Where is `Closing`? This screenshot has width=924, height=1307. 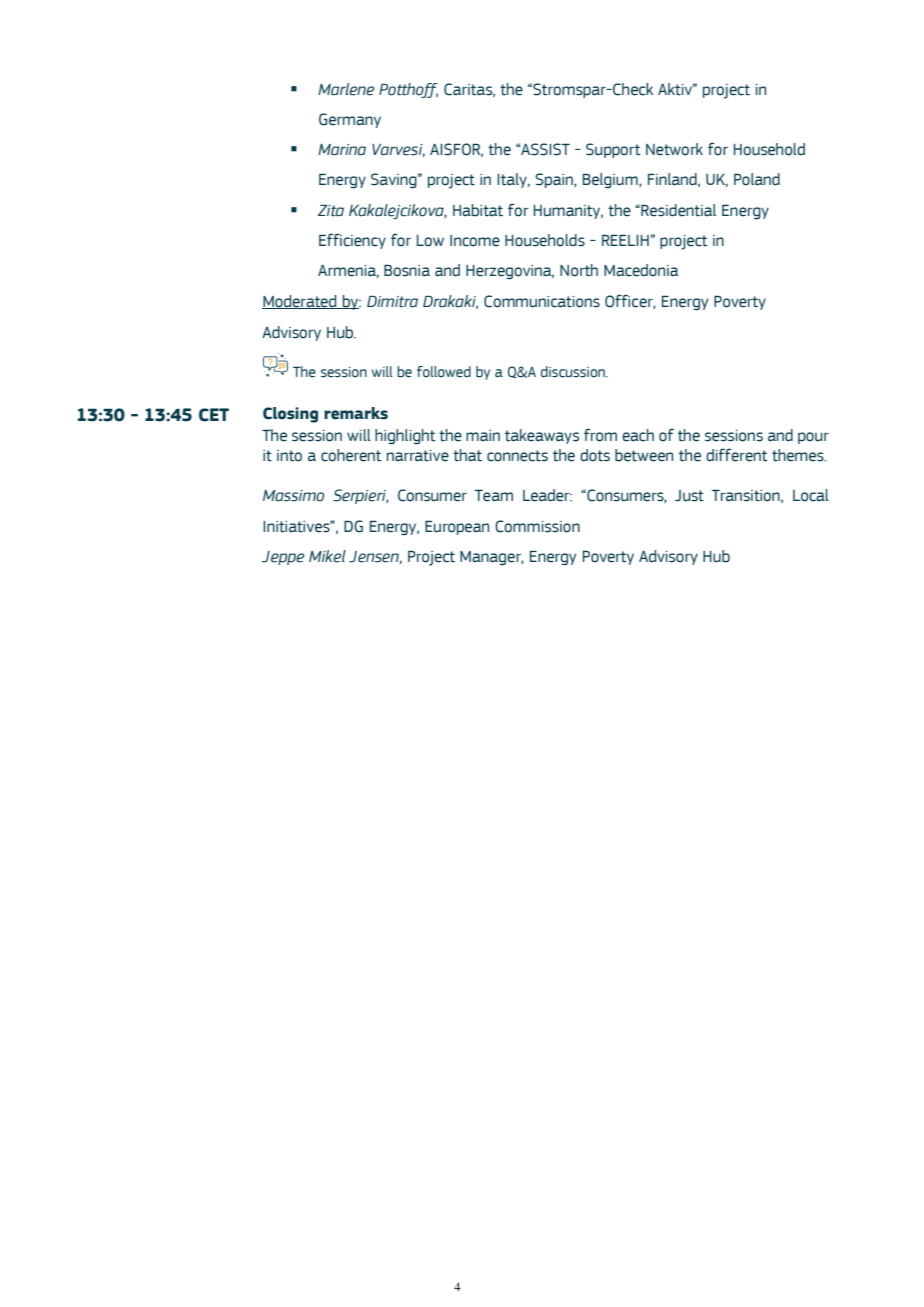 Closing is located at coordinates (290, 415).
